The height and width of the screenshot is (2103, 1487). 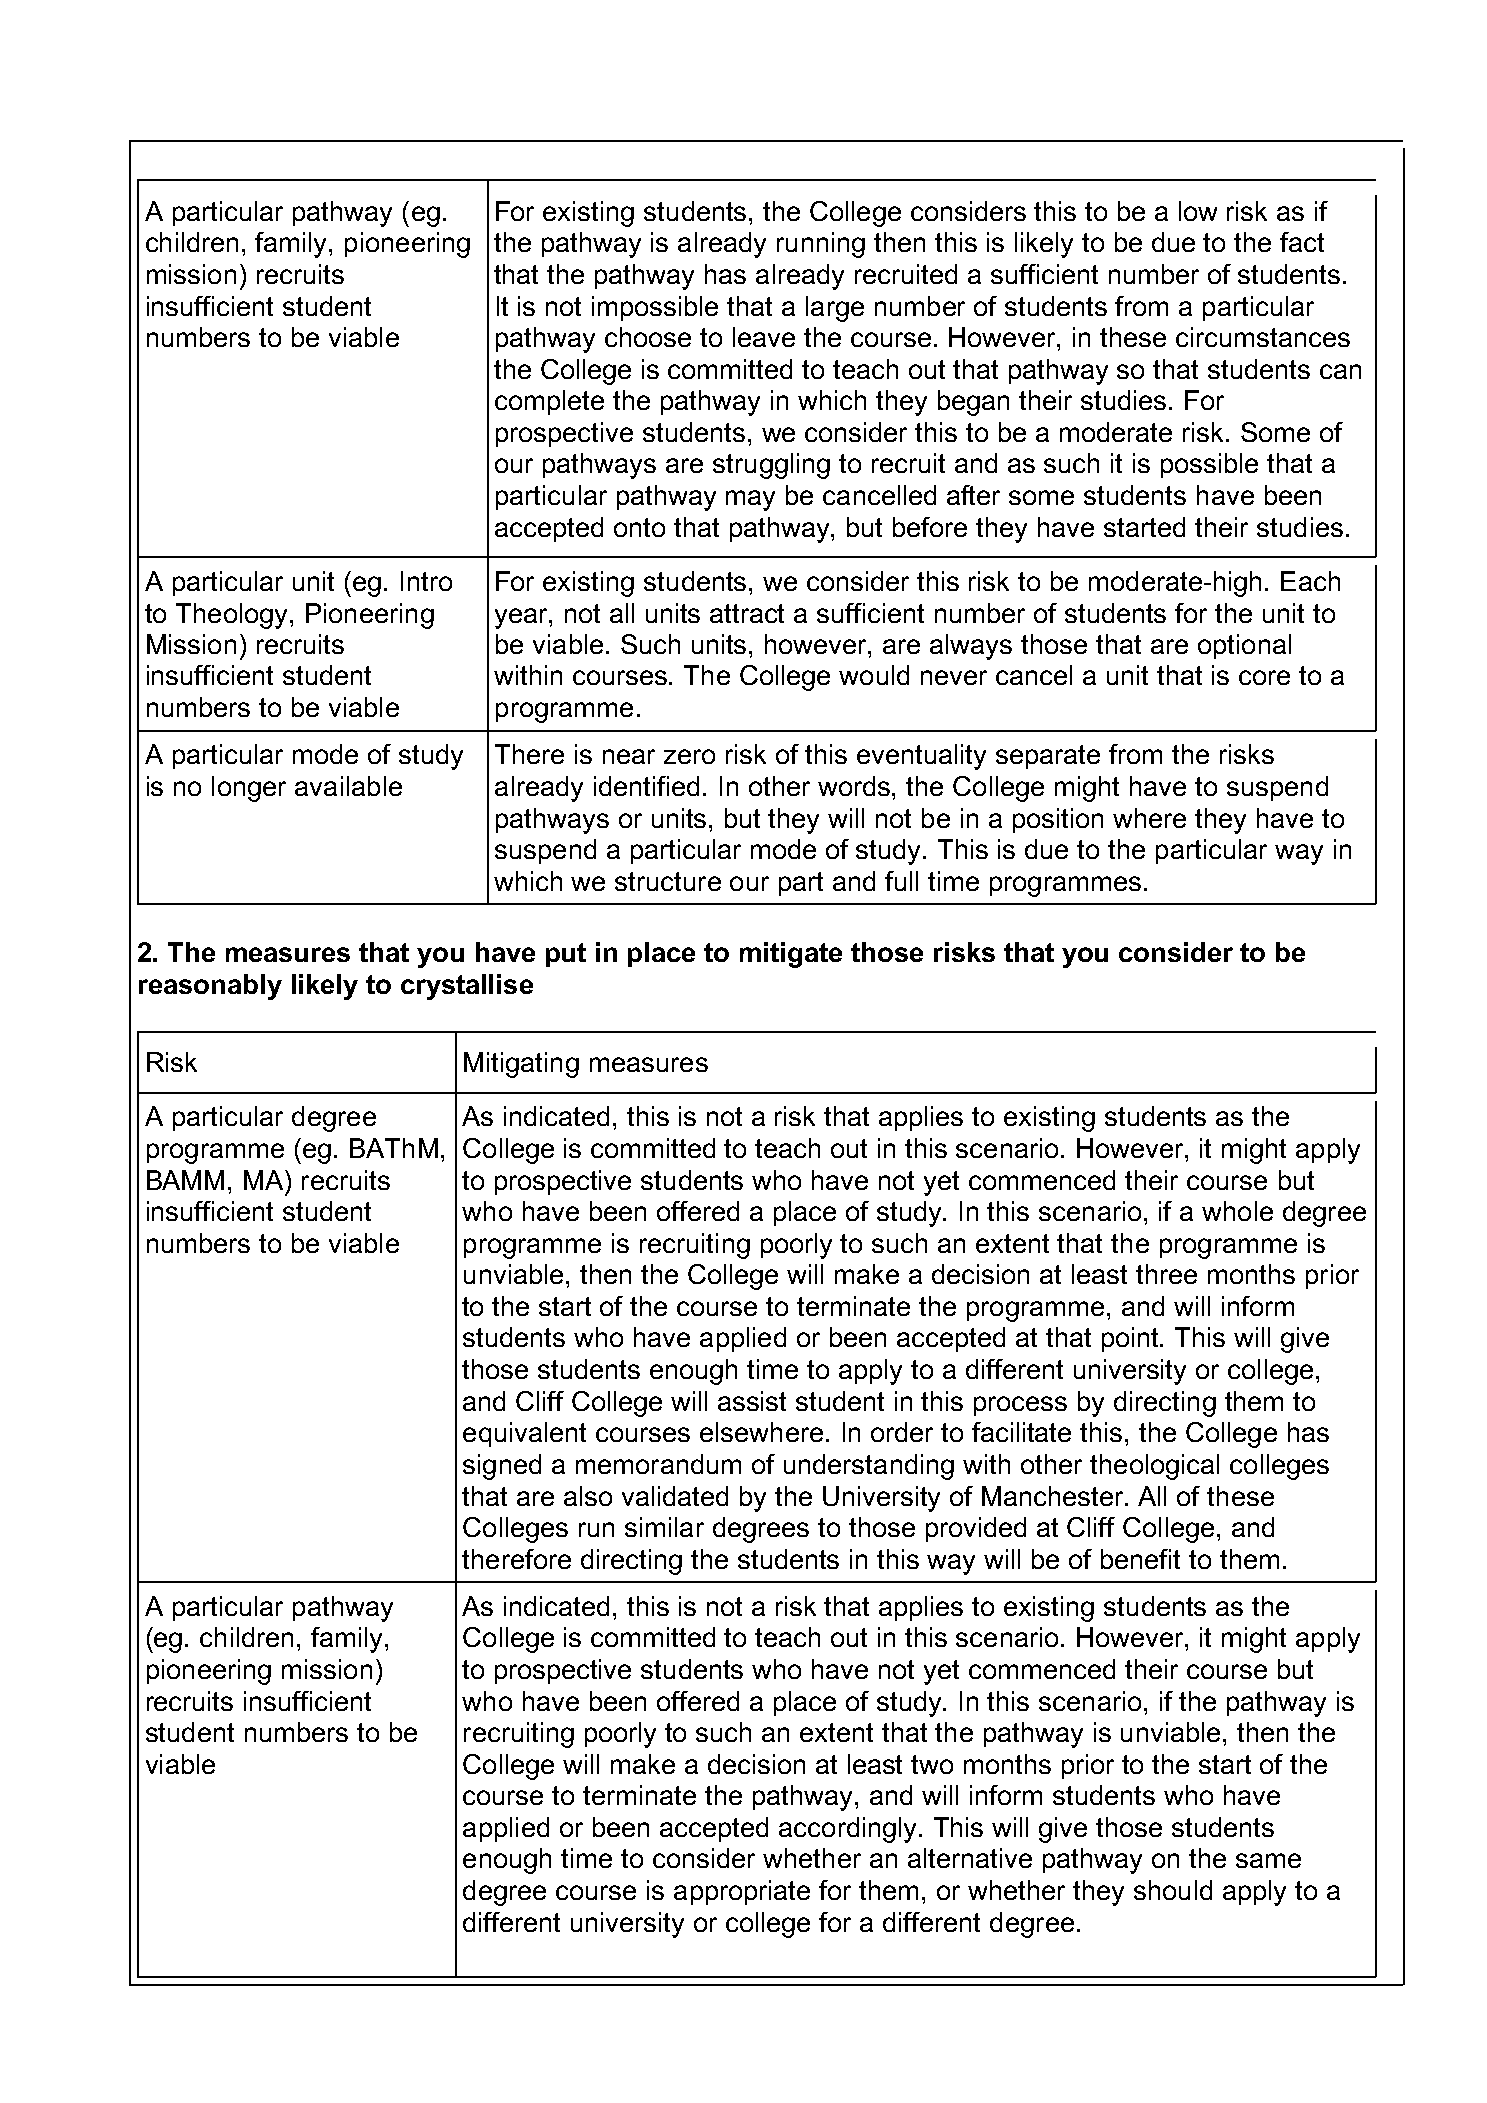 What do you see at coordinates (747, 613) in the screenshot?
I see `attract` at bounding box center [747, 613].
